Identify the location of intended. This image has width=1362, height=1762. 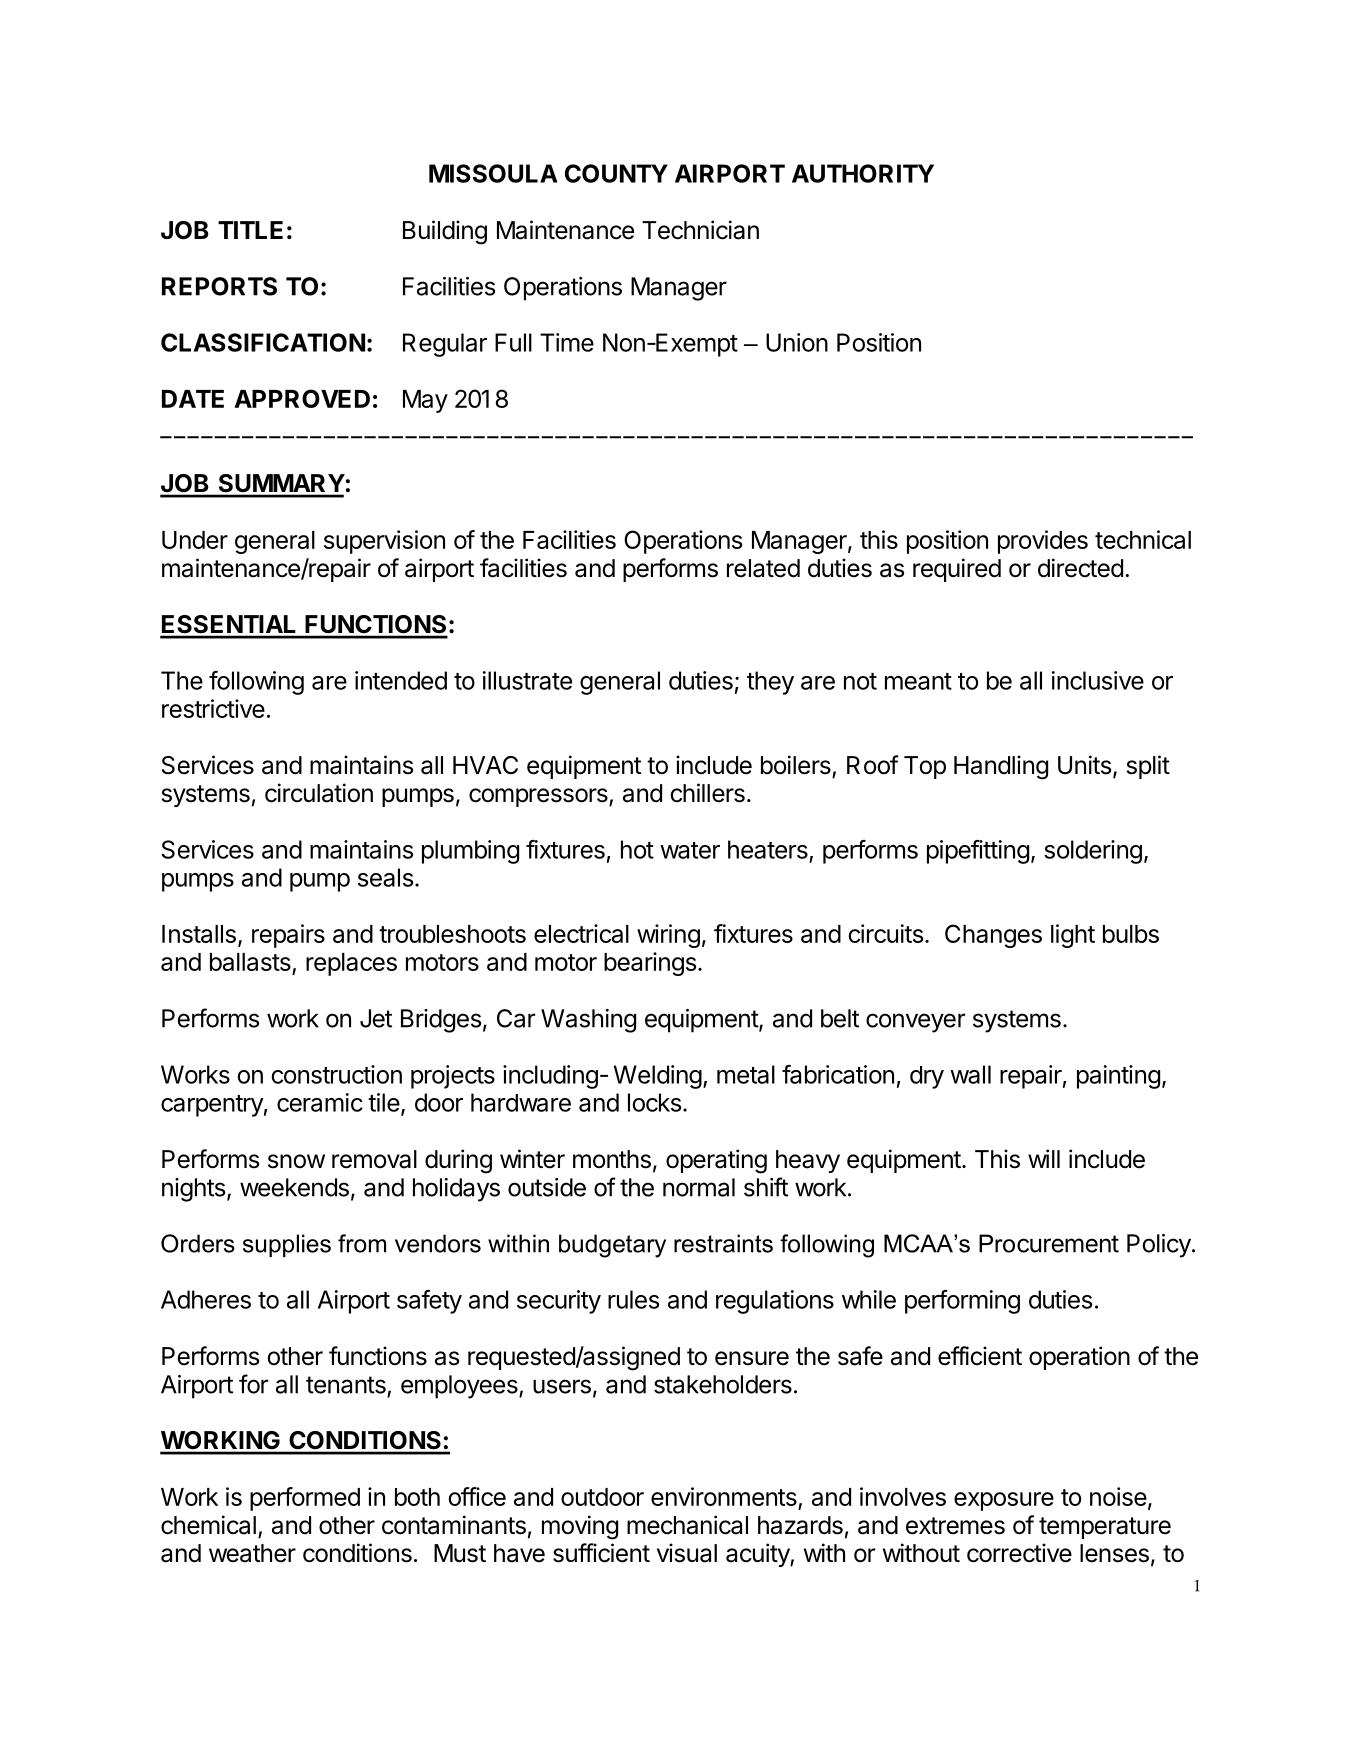
(401, 680).
